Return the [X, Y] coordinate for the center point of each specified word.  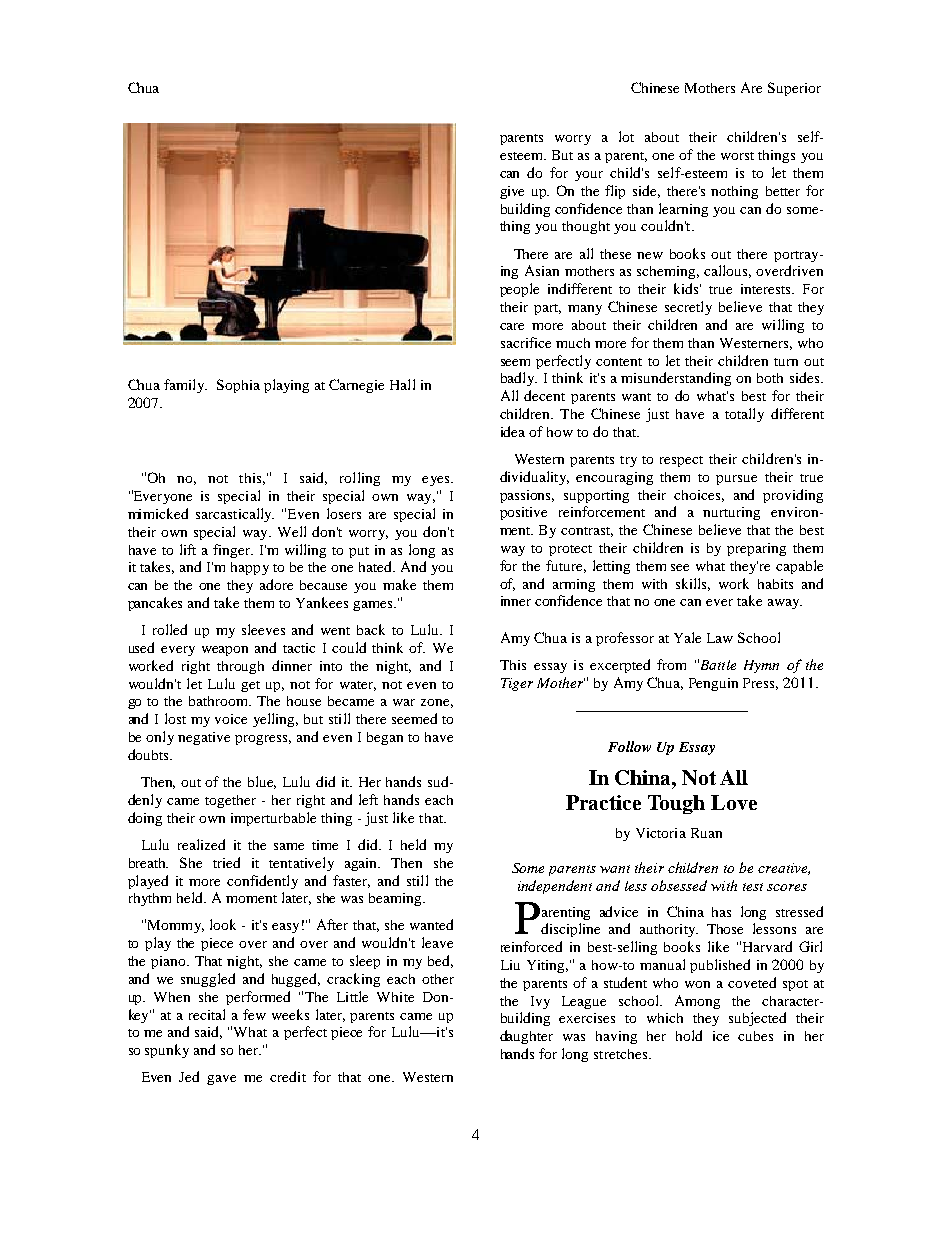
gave [221, 1080]
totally [744, 415]
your [589, 176]
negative [204, 738]
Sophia [238, 386]
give [512, 192]
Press [760, 684]
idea [513, 431]
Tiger [517, 684]
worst [737, 156]
